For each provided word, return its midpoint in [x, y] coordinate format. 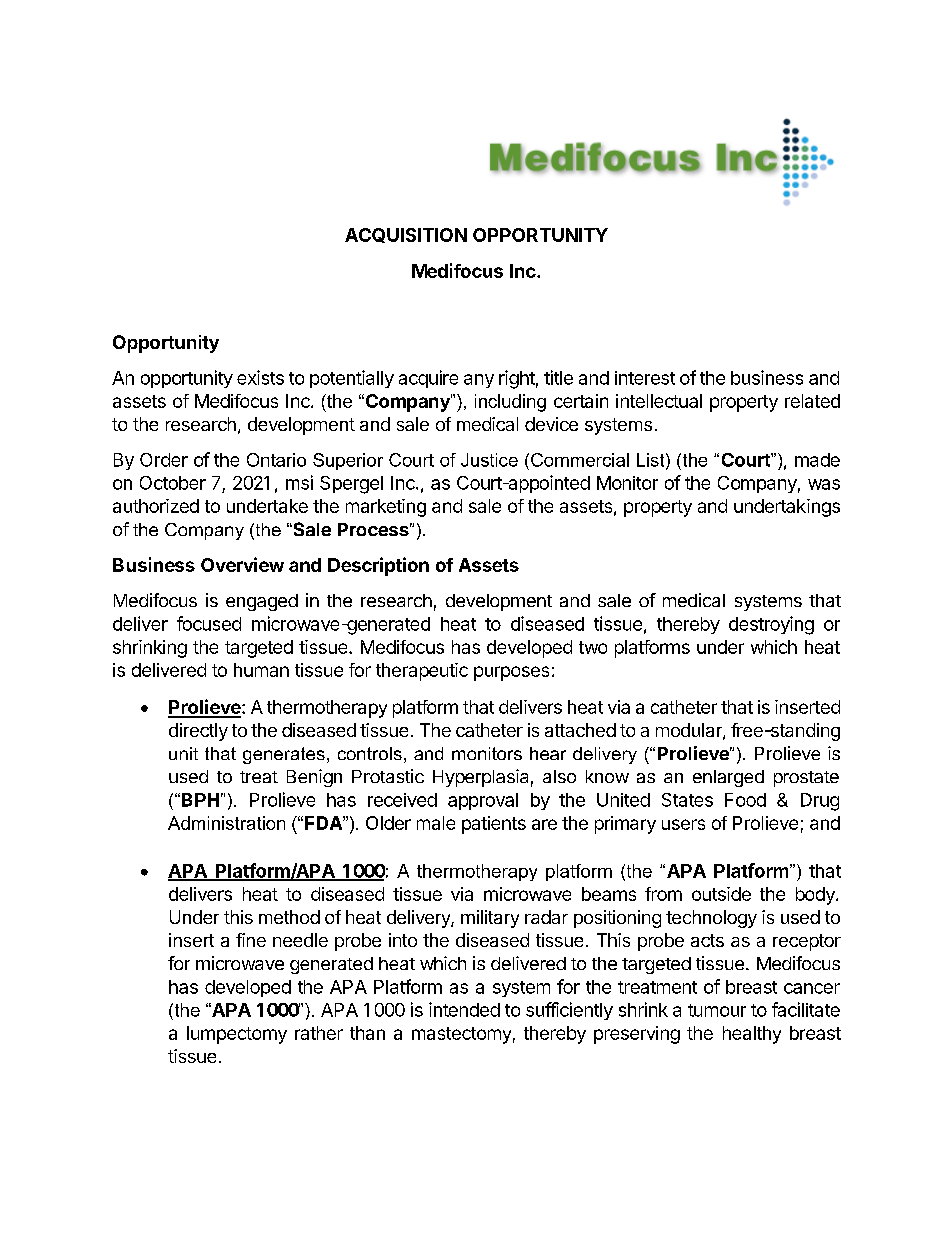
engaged [262, 602]
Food [745, 800]
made [817, 460]
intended [464, 1009]
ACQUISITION [406, 235]
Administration [226, 823]
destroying [771, 625]
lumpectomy [237, 1035]
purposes [511, 673]
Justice [489, 460]
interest [645, 378]
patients [494, 825]
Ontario [276, 460]
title [558, 377]
